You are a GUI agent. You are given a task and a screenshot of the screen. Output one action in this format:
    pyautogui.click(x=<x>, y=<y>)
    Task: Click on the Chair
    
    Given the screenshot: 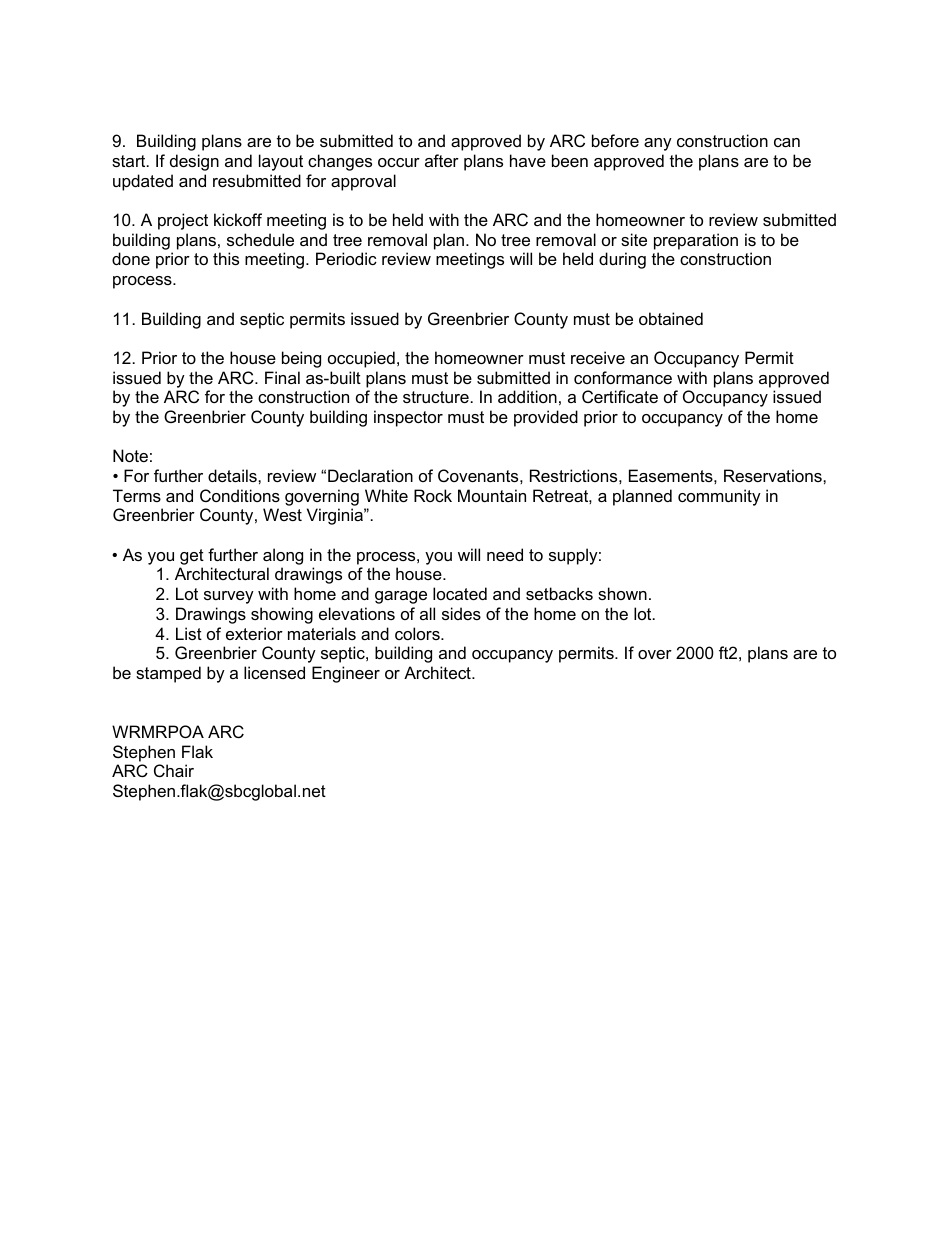 What is the action you would take?
    pyautogui.click(x=174, y=770)
